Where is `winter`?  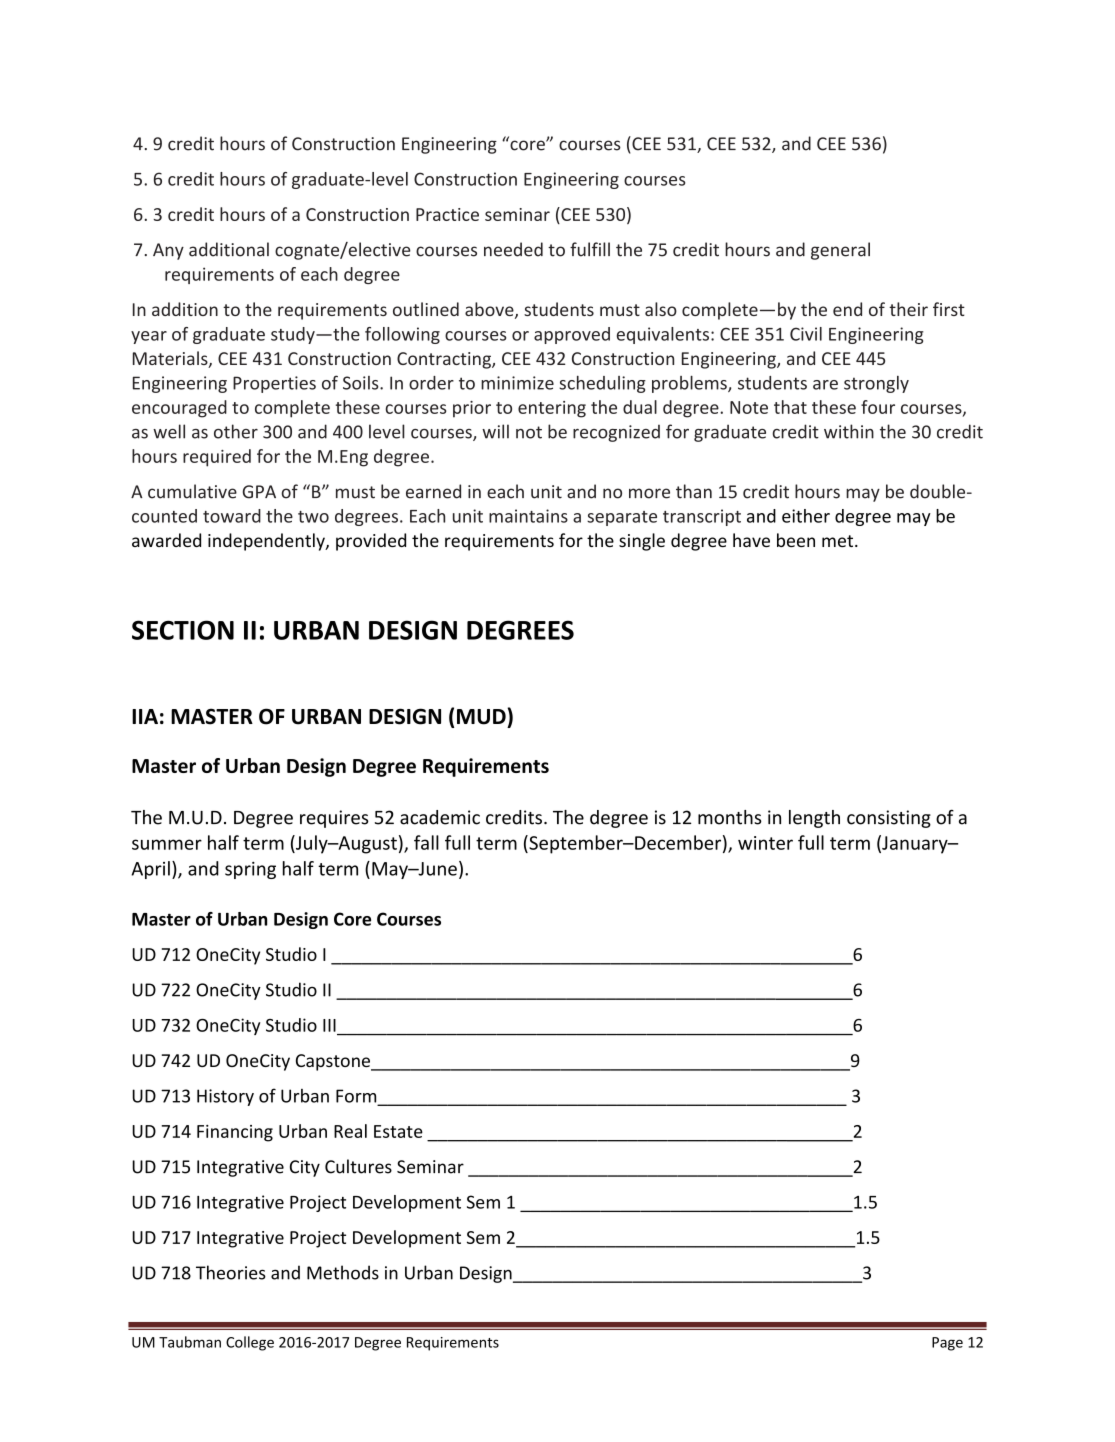
winter is located at coordinates (765, 843).
